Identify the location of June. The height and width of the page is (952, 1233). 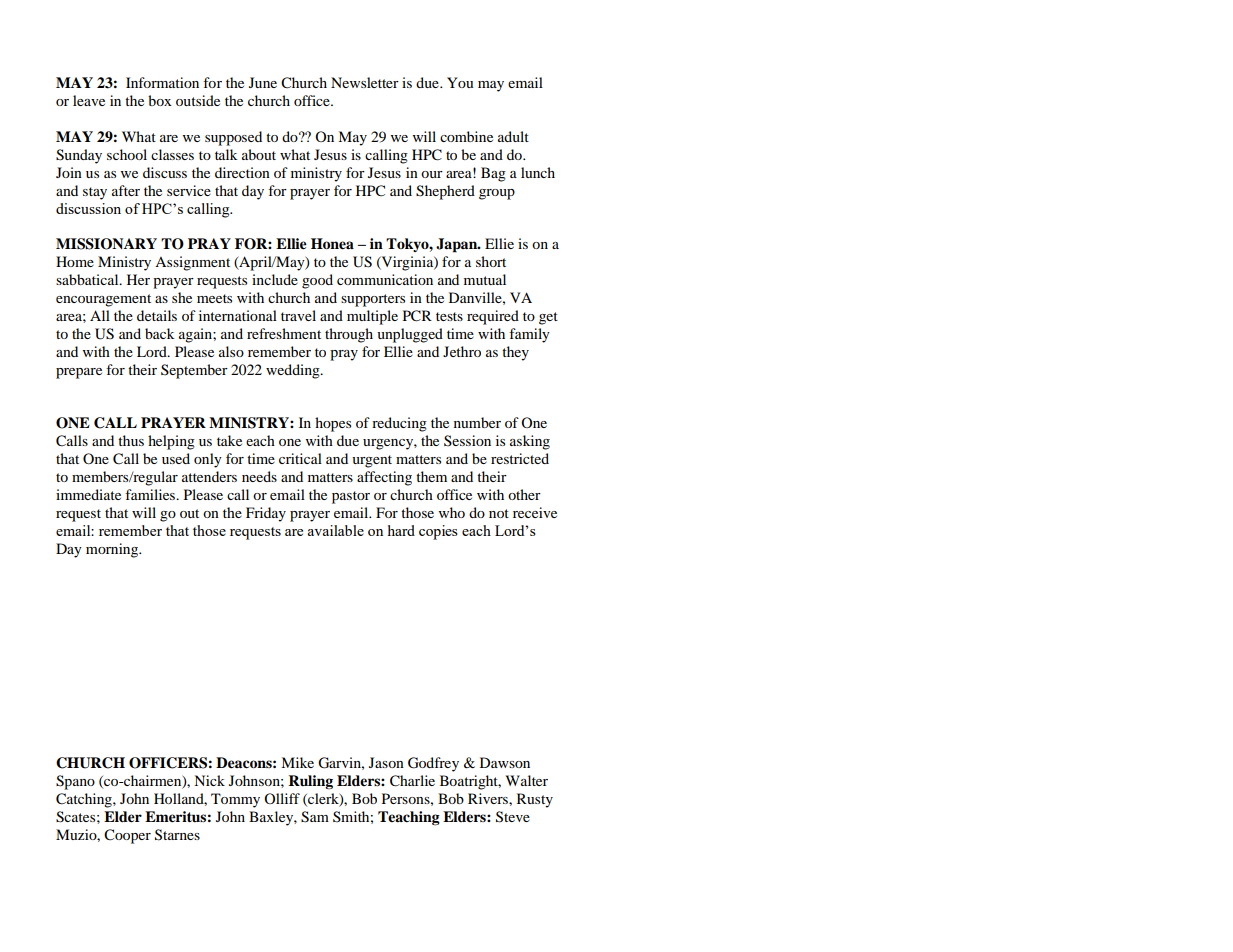
(263, 82).
